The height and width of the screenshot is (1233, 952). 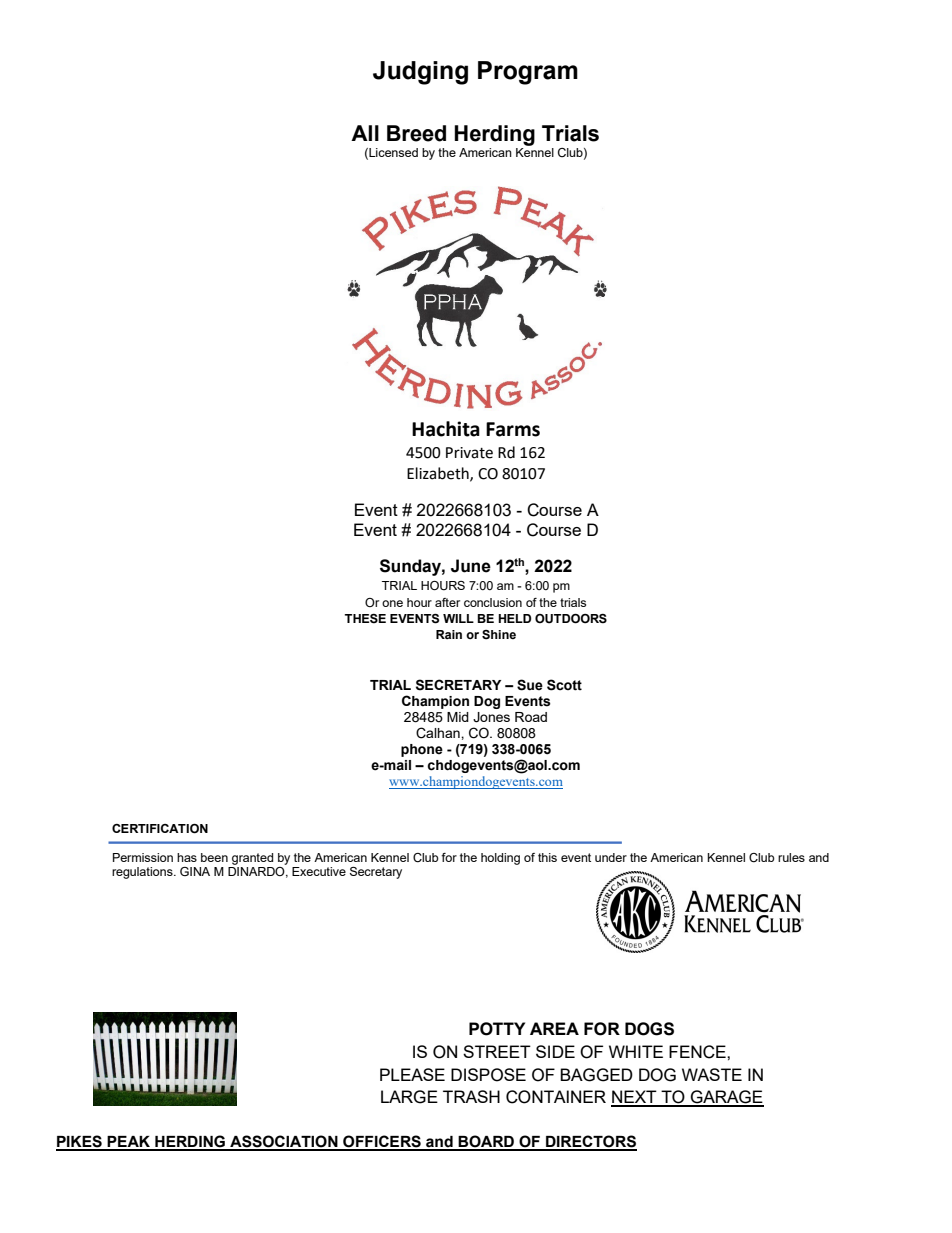 What do you see at coordinates (416, 133) in the screenshot?
I see `Breed` at bounding box center [416, 133].
